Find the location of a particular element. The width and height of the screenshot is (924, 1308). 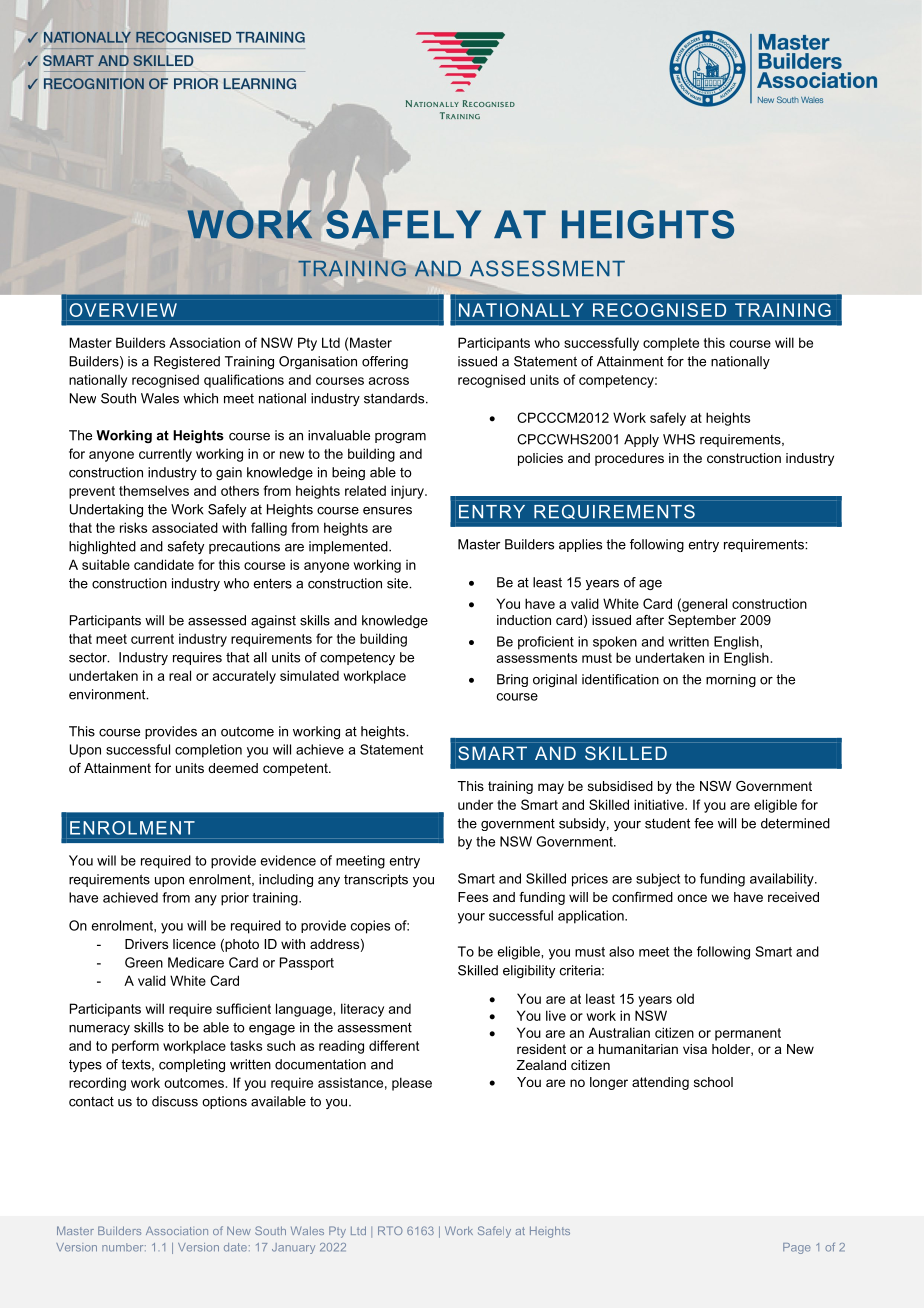

RTO is located at coordinates (390, 1230).
